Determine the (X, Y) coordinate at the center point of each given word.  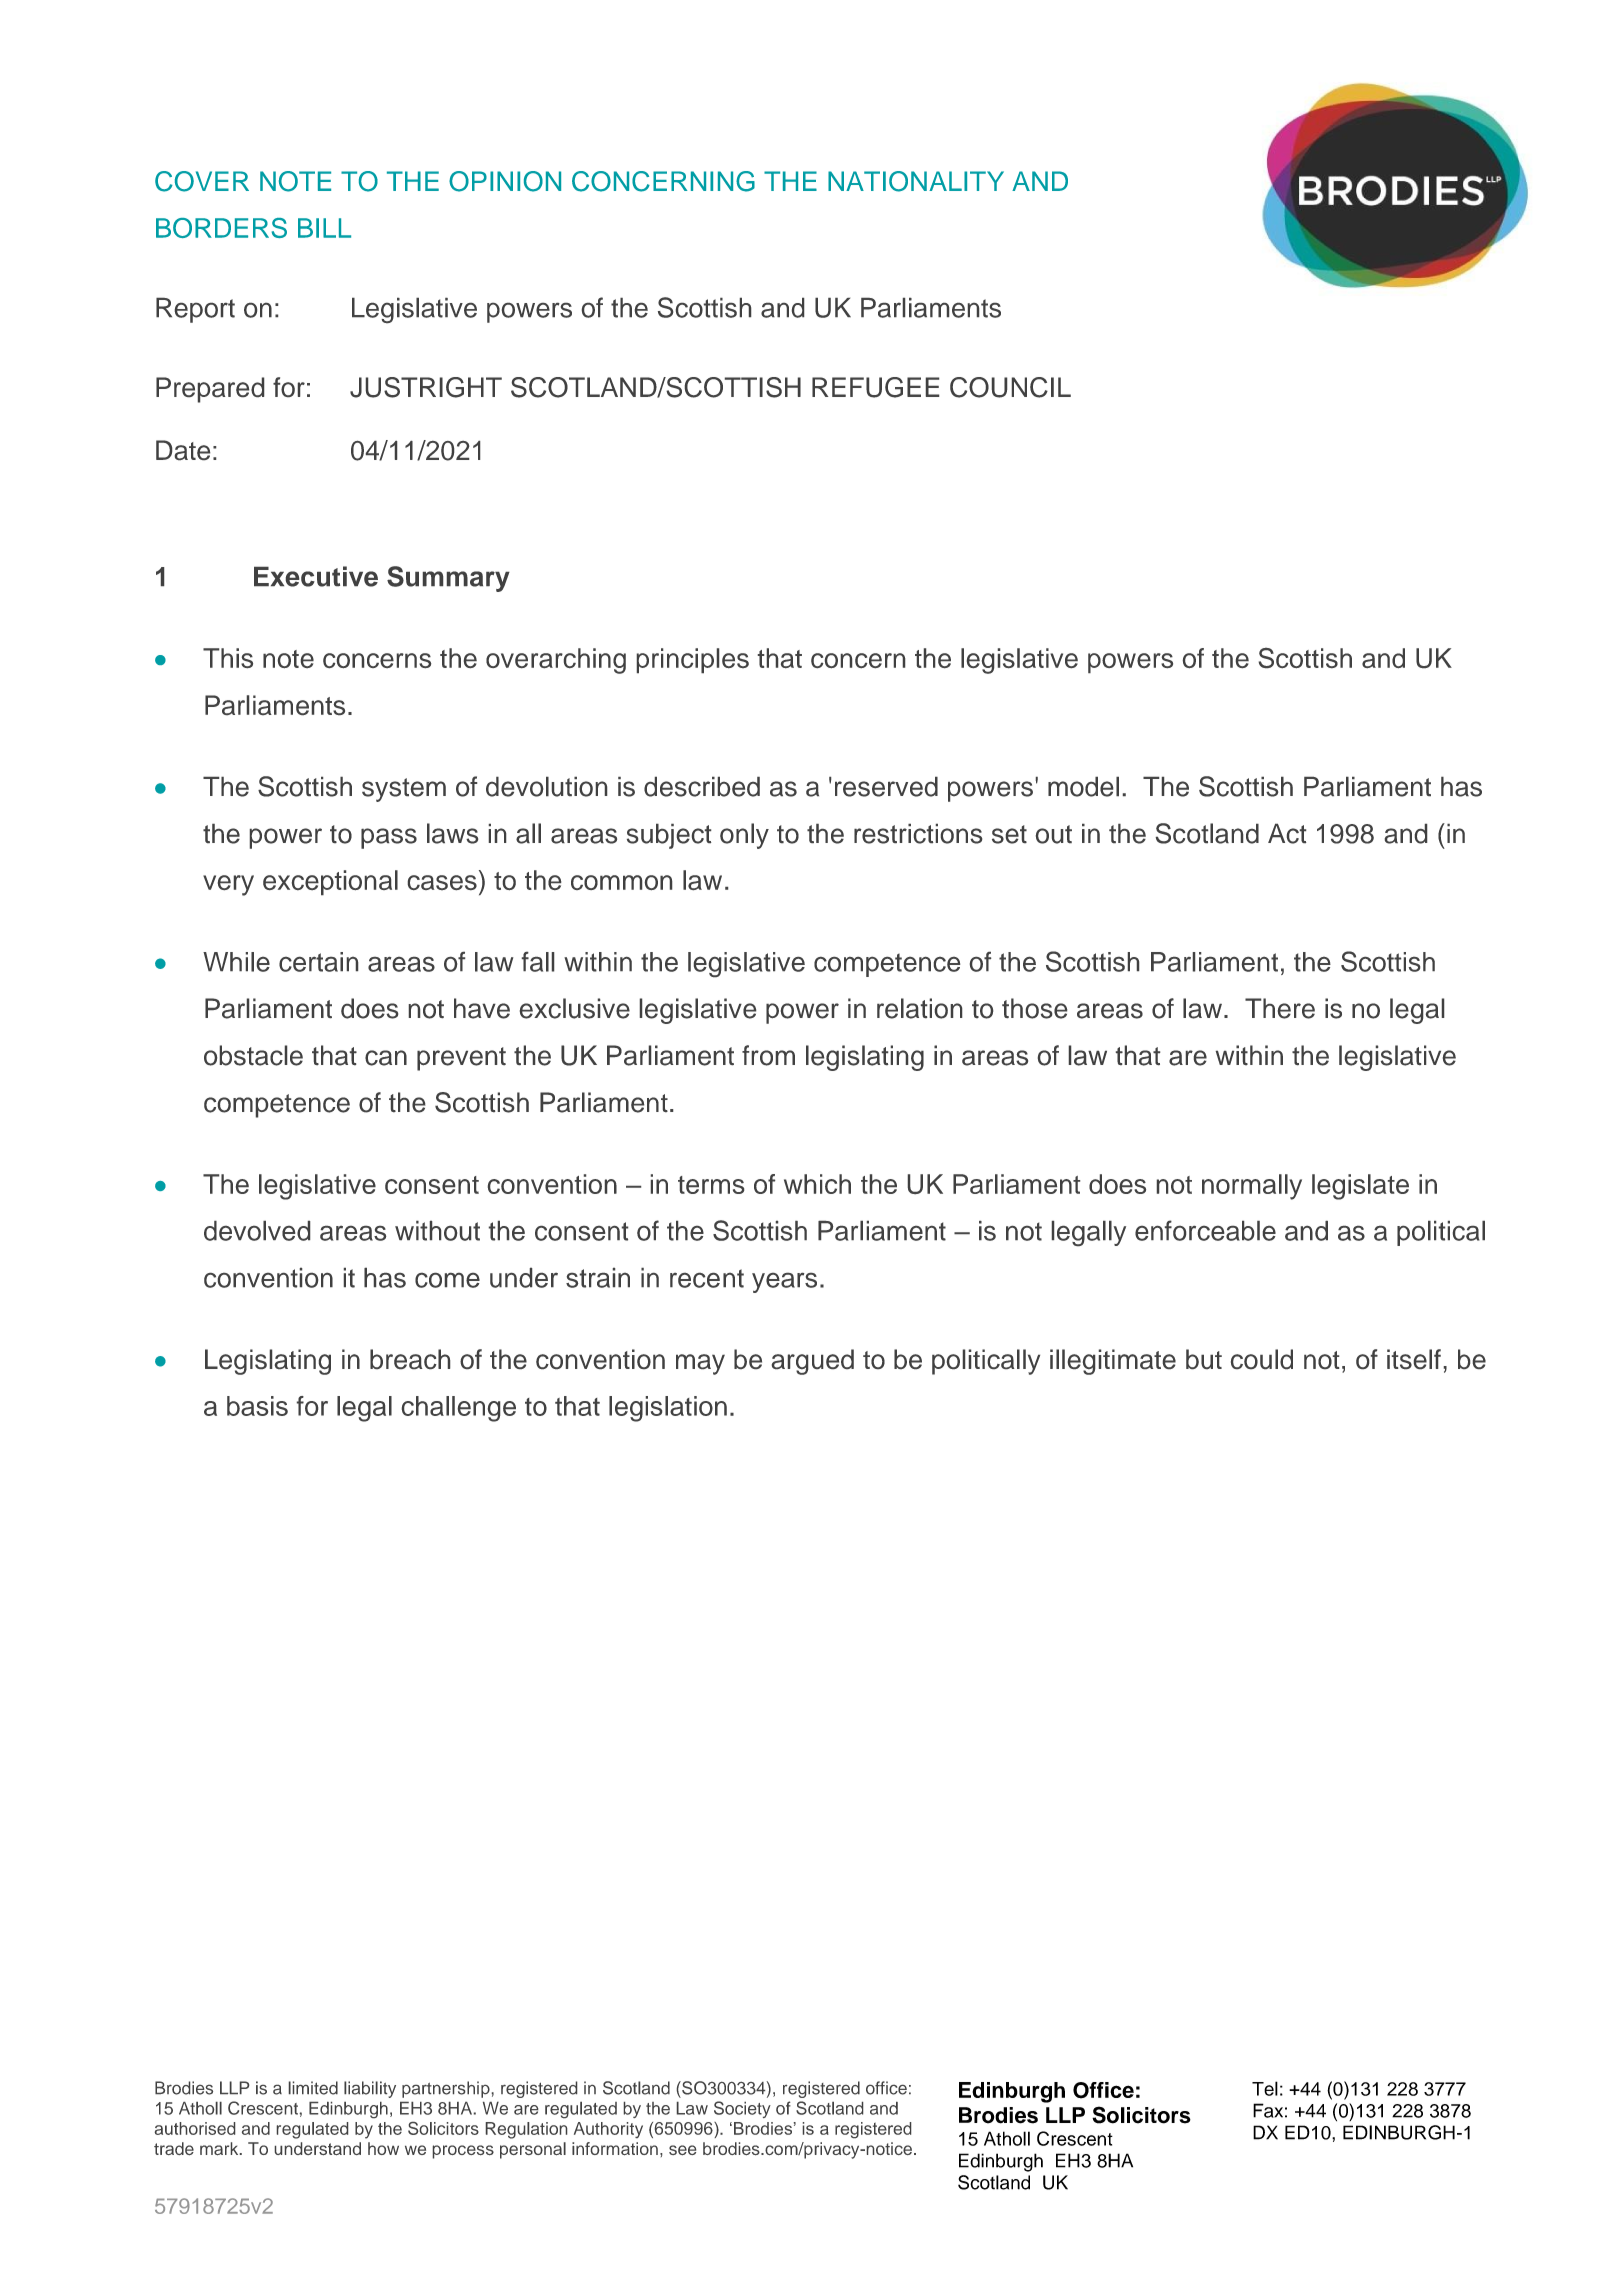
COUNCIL (1010, 387)
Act (1287, 834)
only (744, 836)
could (1262, 1359)
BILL (324, 228)
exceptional (330, 882)
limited (313, 2088)
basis (257, 1406)
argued (813, 1362)
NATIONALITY (916, 181)
